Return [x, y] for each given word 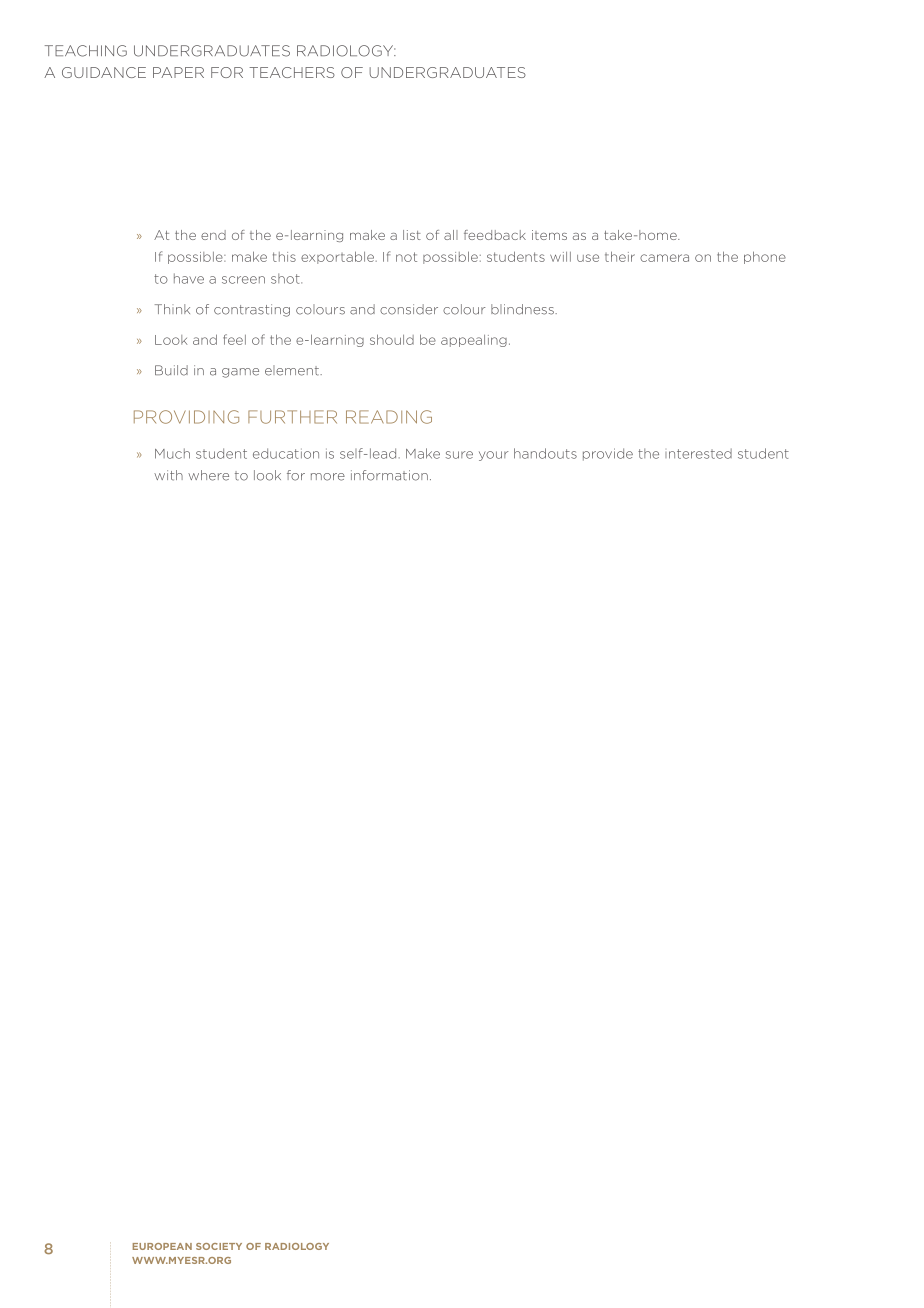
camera [664, 258]
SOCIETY [219, 1246]
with [168, 475]
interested [698, 453]
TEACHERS [292, 72]
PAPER [178, 72]
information [389, 475]
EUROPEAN [162, 1246]
